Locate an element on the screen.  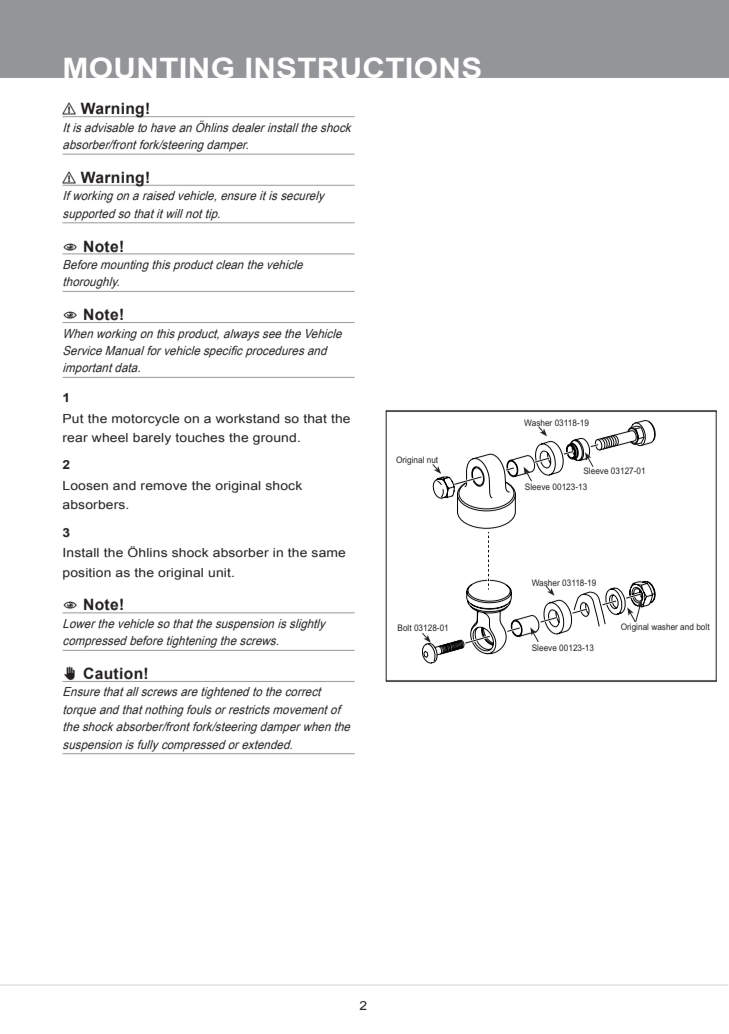
remove is located at coordinates (164, 486).
